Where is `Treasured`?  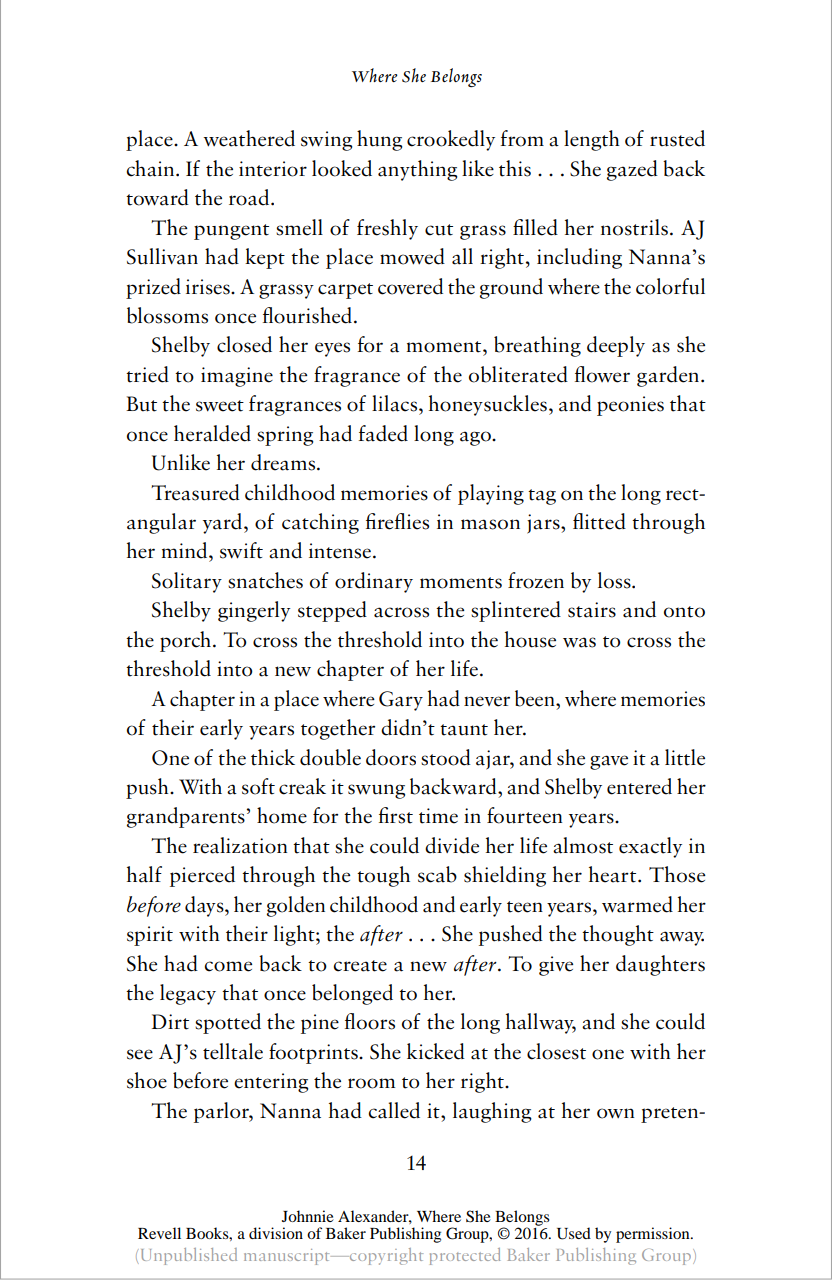 Treasured is located at coordinates (195, 492).
